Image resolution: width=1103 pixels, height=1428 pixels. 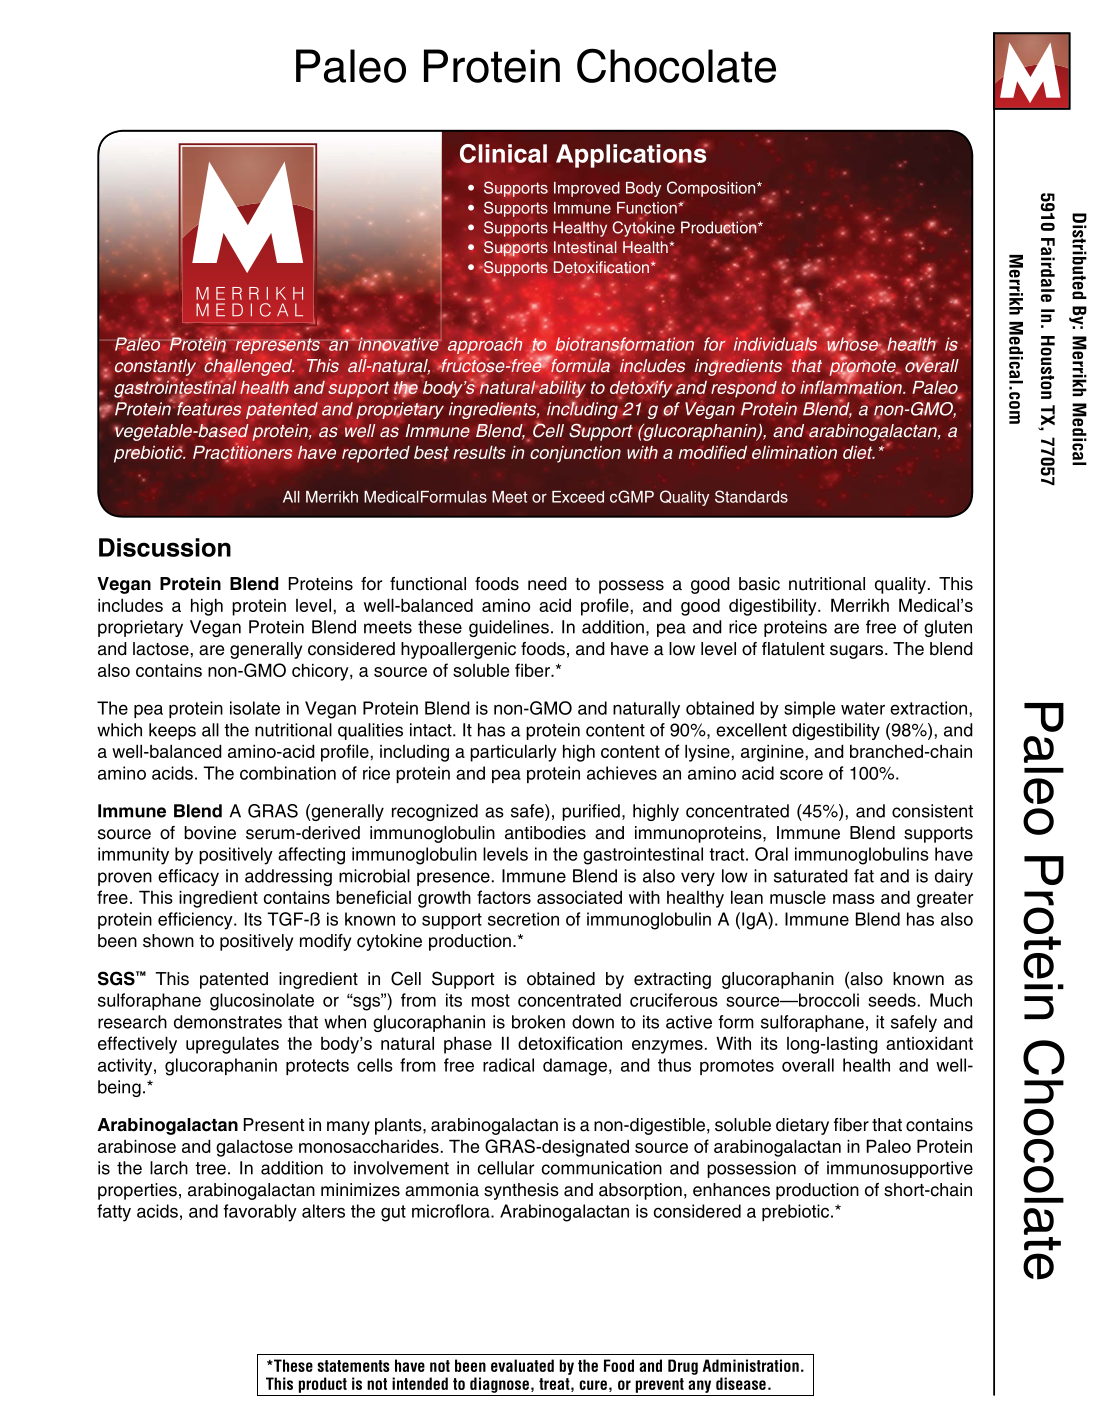 What do you see at coordinates (578, 497) in the page?
I see `Exceed` at bounding box center [578, 497].
